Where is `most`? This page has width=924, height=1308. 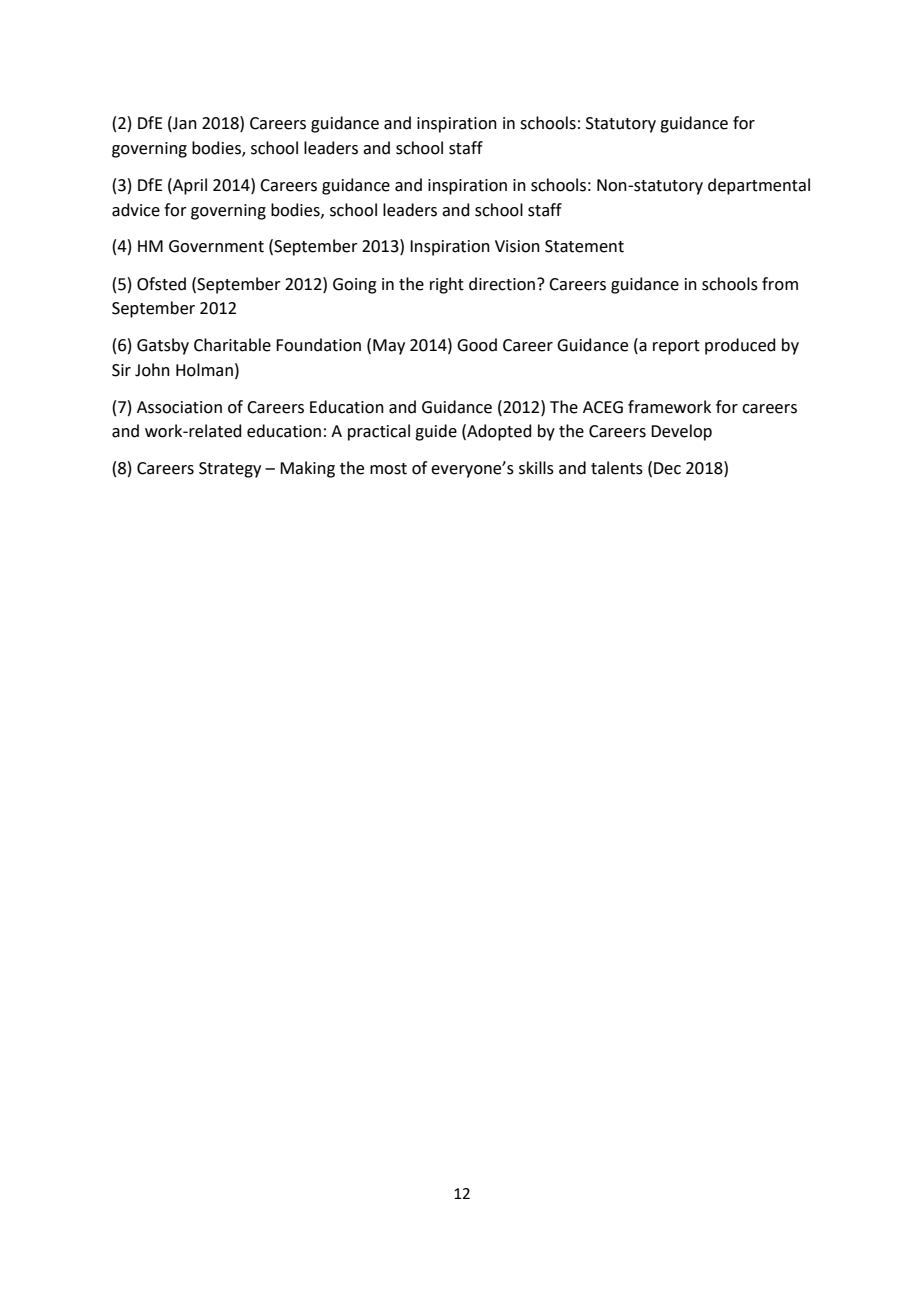
most is located at coordinates (388, 469).
